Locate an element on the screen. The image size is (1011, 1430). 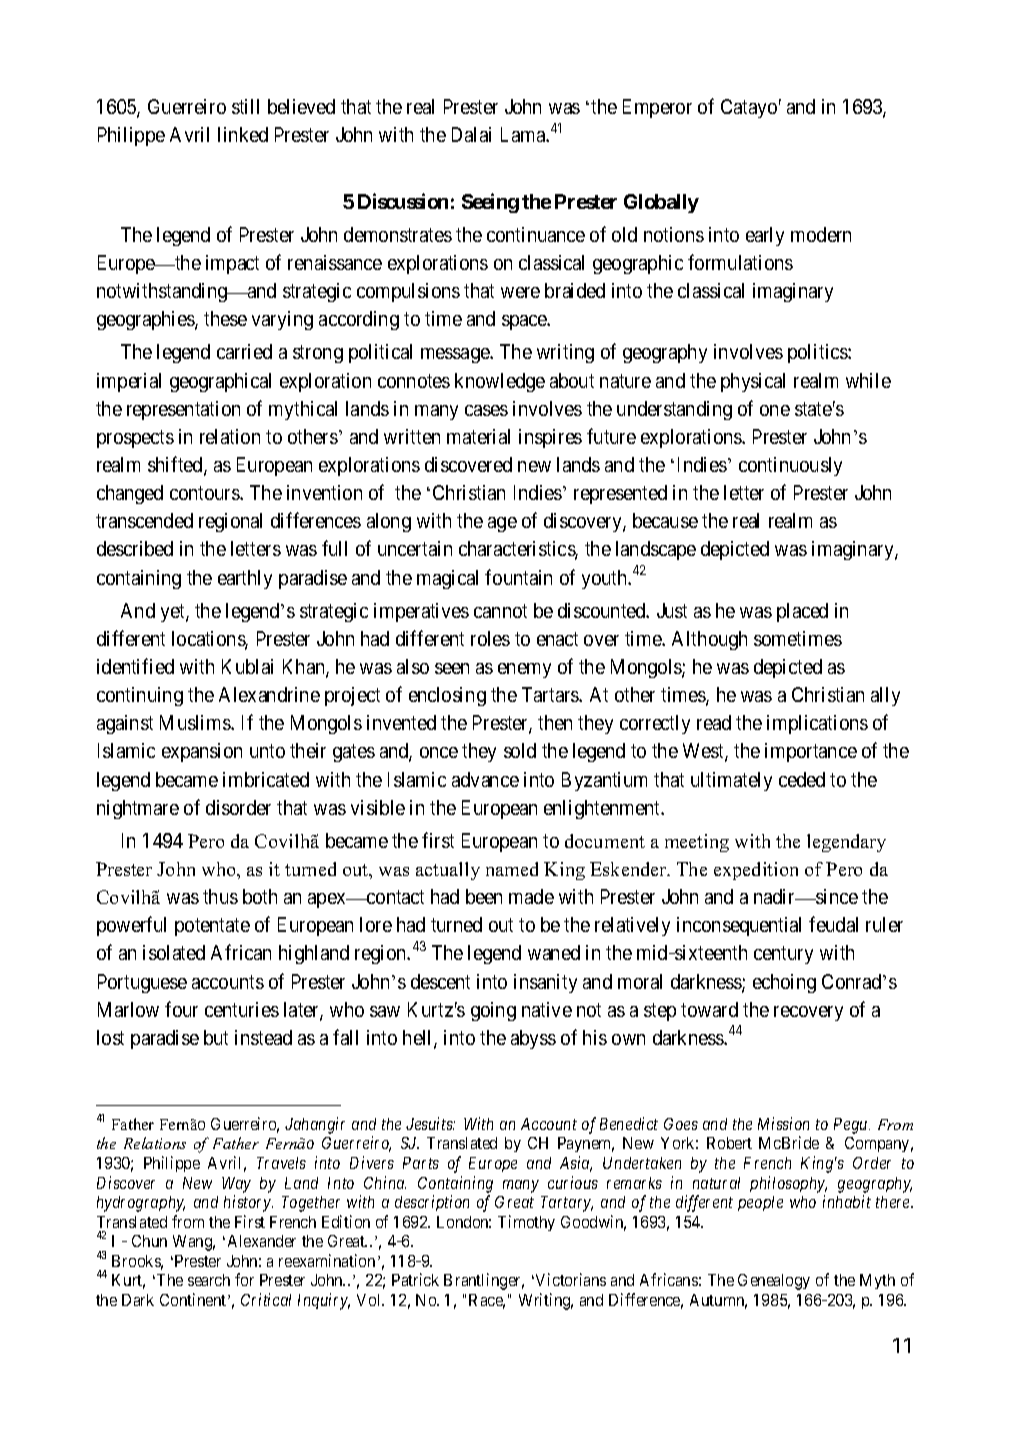
echoing is located at coordinates (784, 983).
